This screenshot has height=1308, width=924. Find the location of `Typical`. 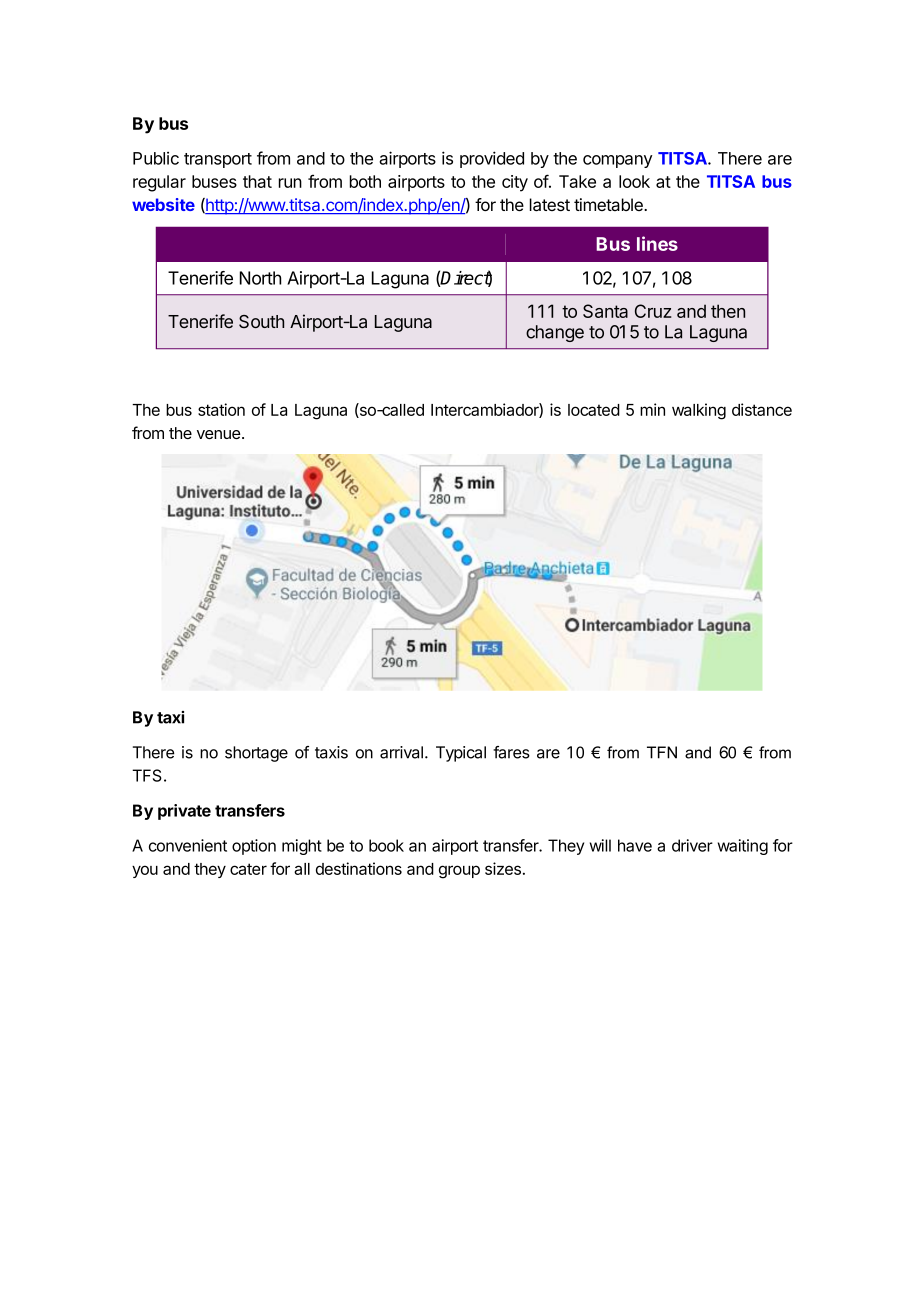

Typical is located at coordinates (461, 754).
